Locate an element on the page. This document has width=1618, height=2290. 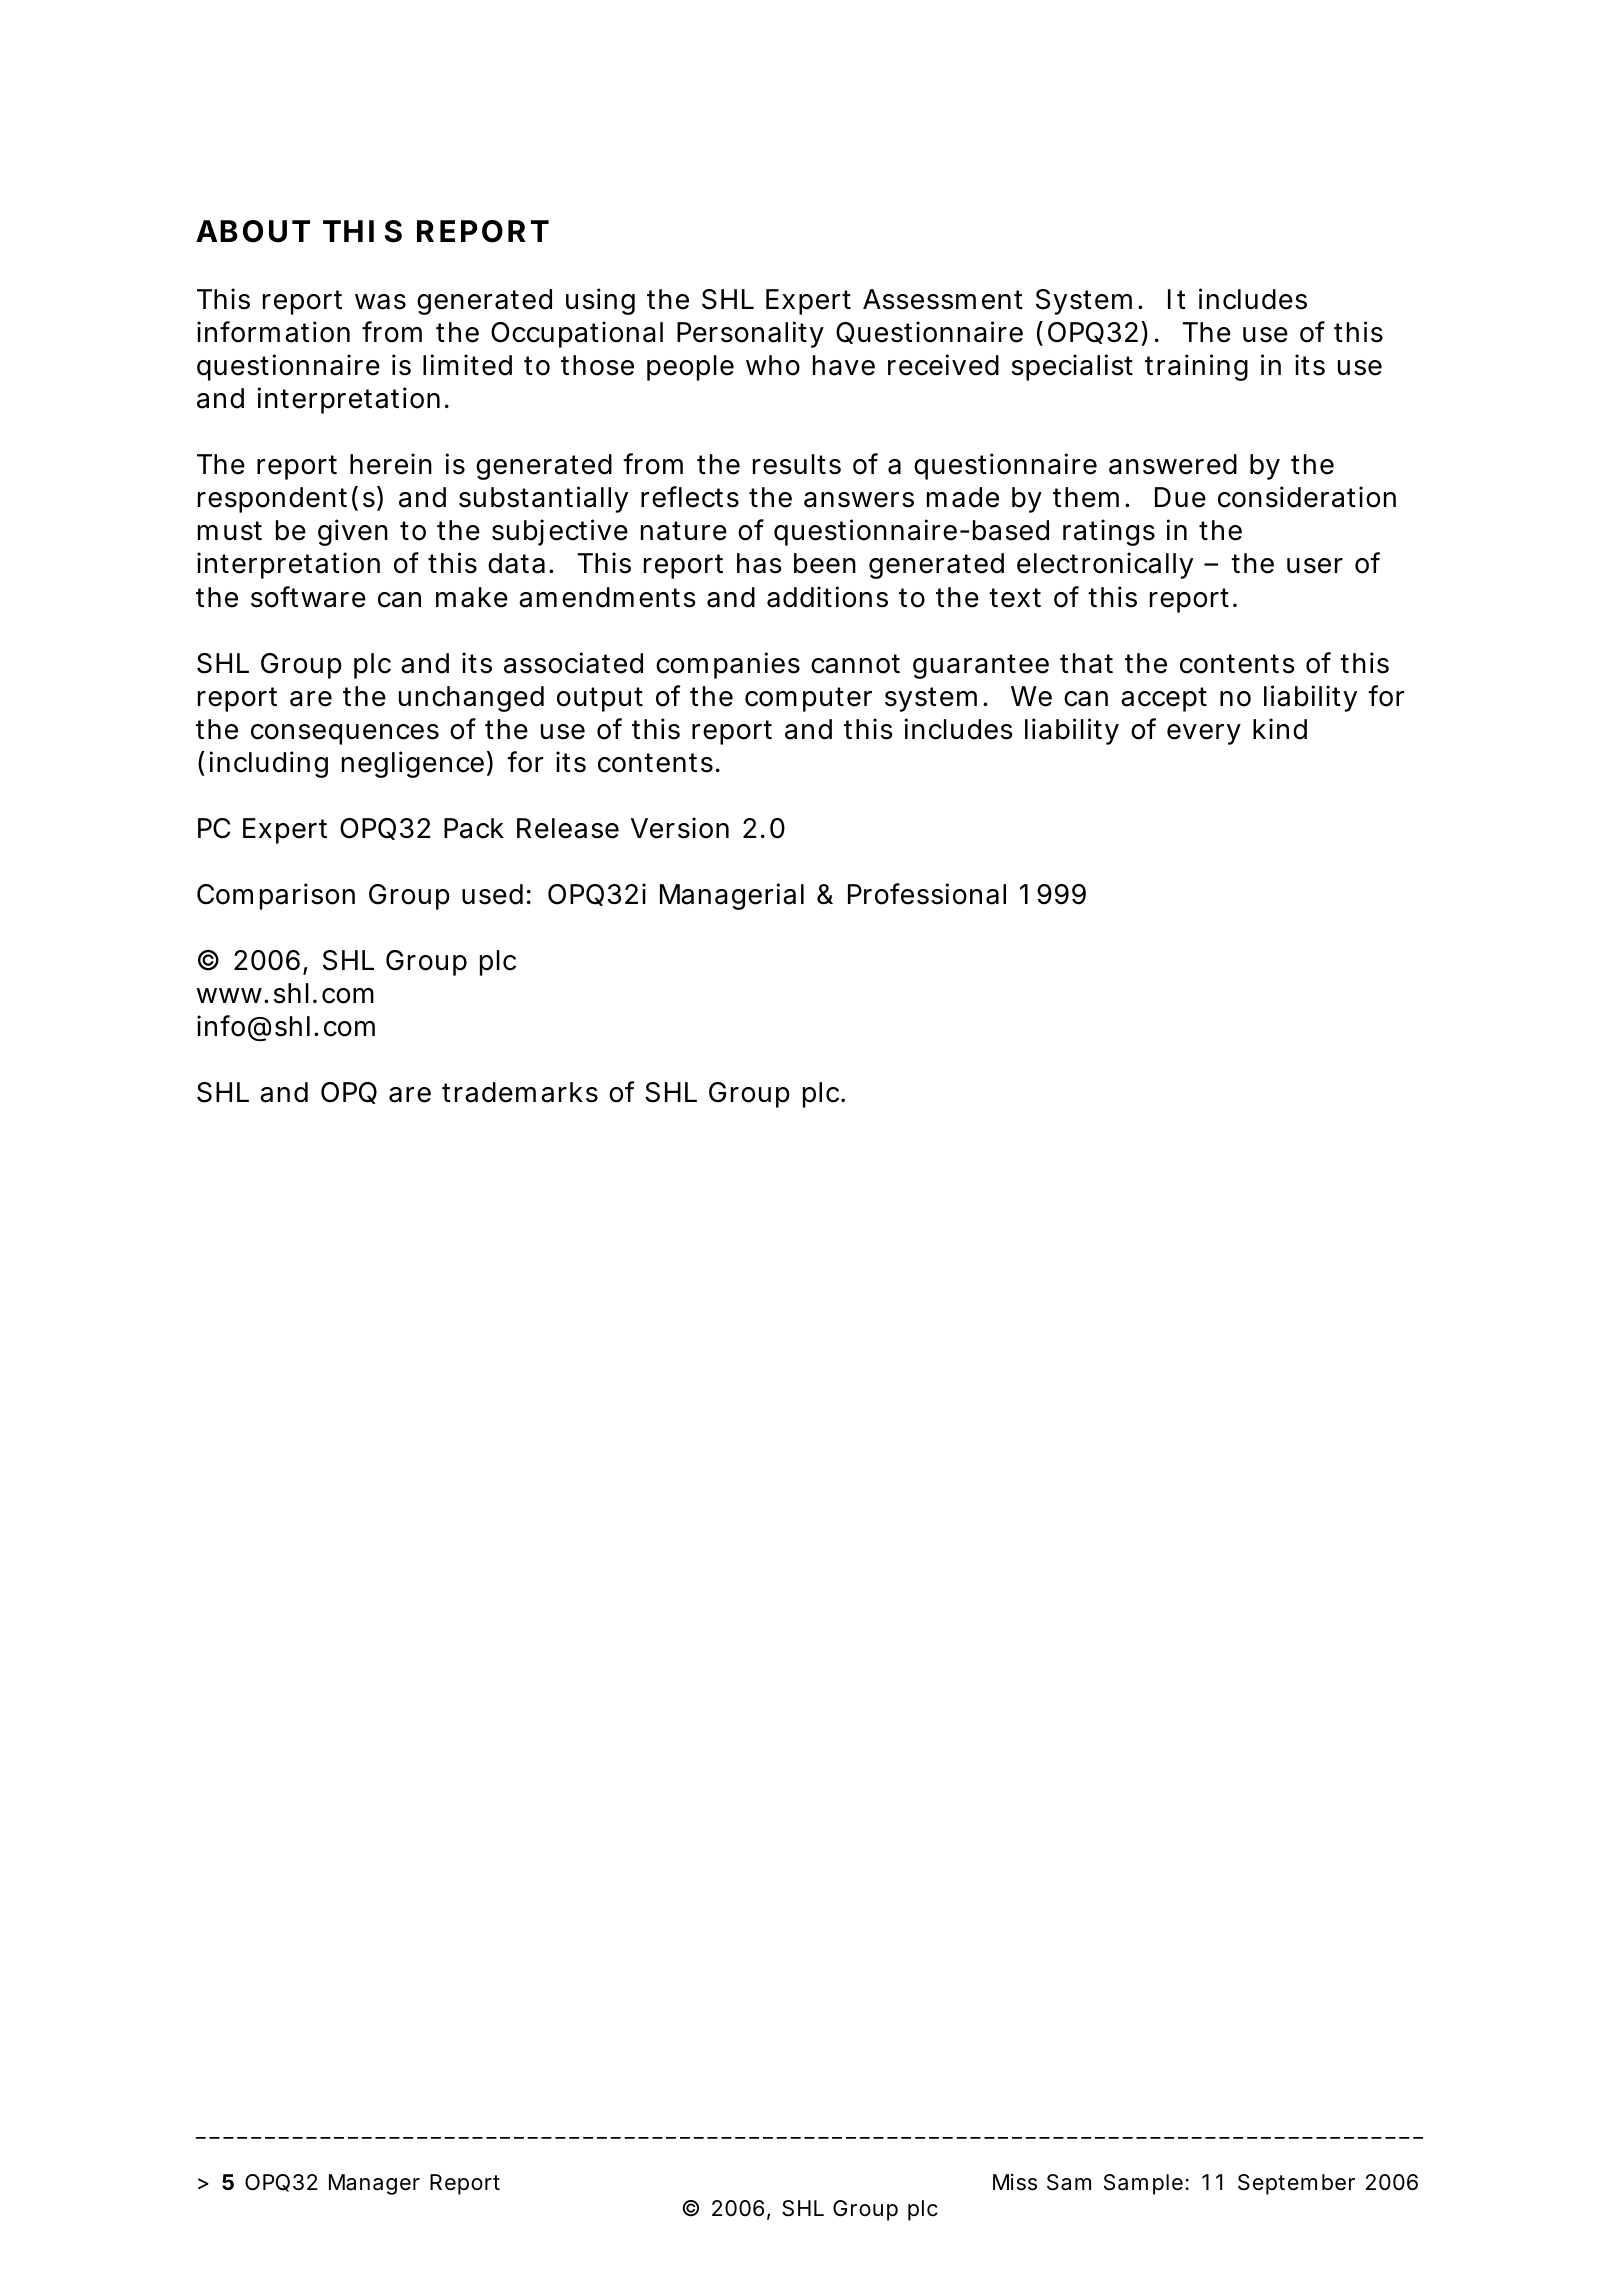
every is located at coordinates (1204, 734).
